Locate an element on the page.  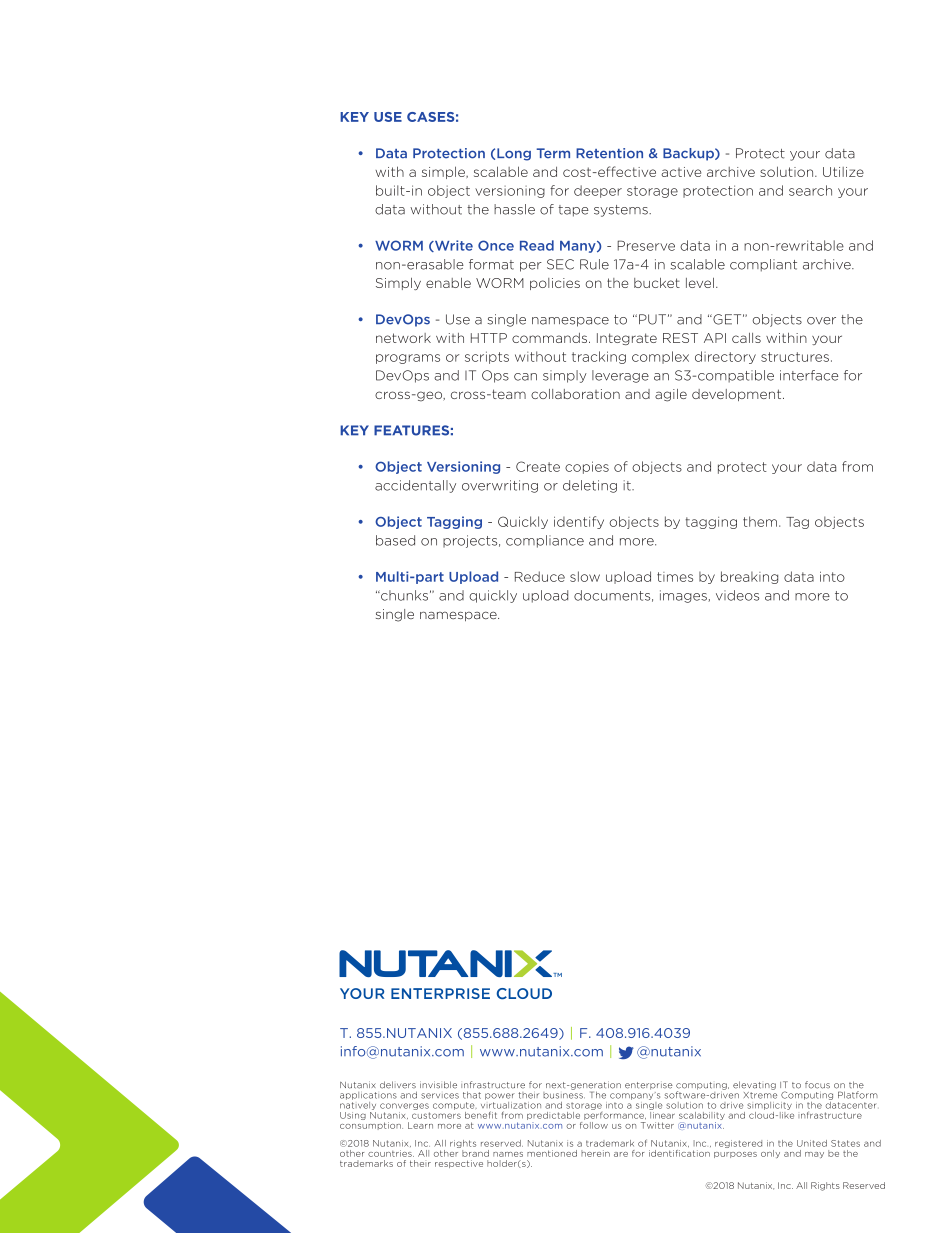
accidentally is located at coordinates (415, 486).
